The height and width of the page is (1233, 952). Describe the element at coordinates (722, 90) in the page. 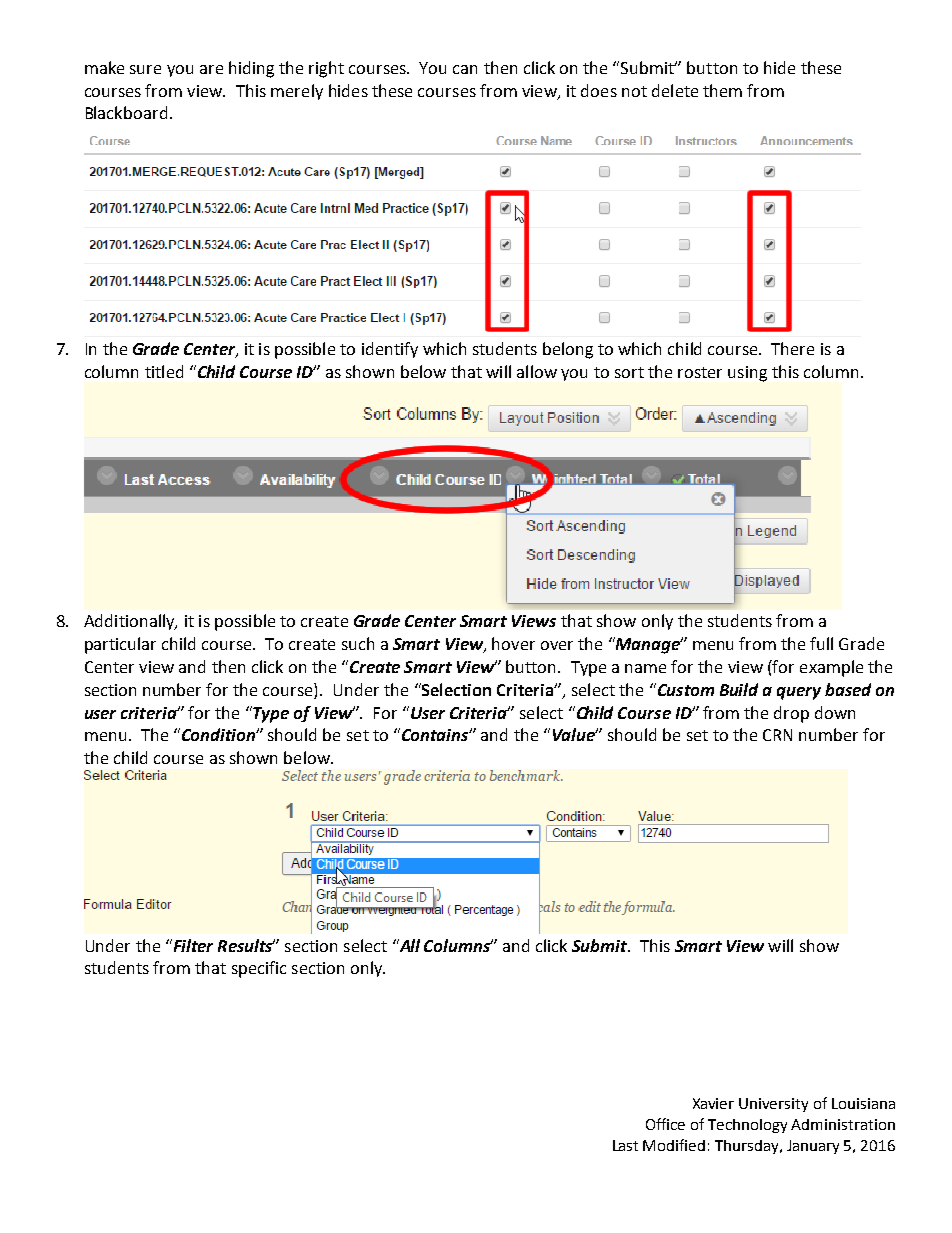

I see `them` at that location.
